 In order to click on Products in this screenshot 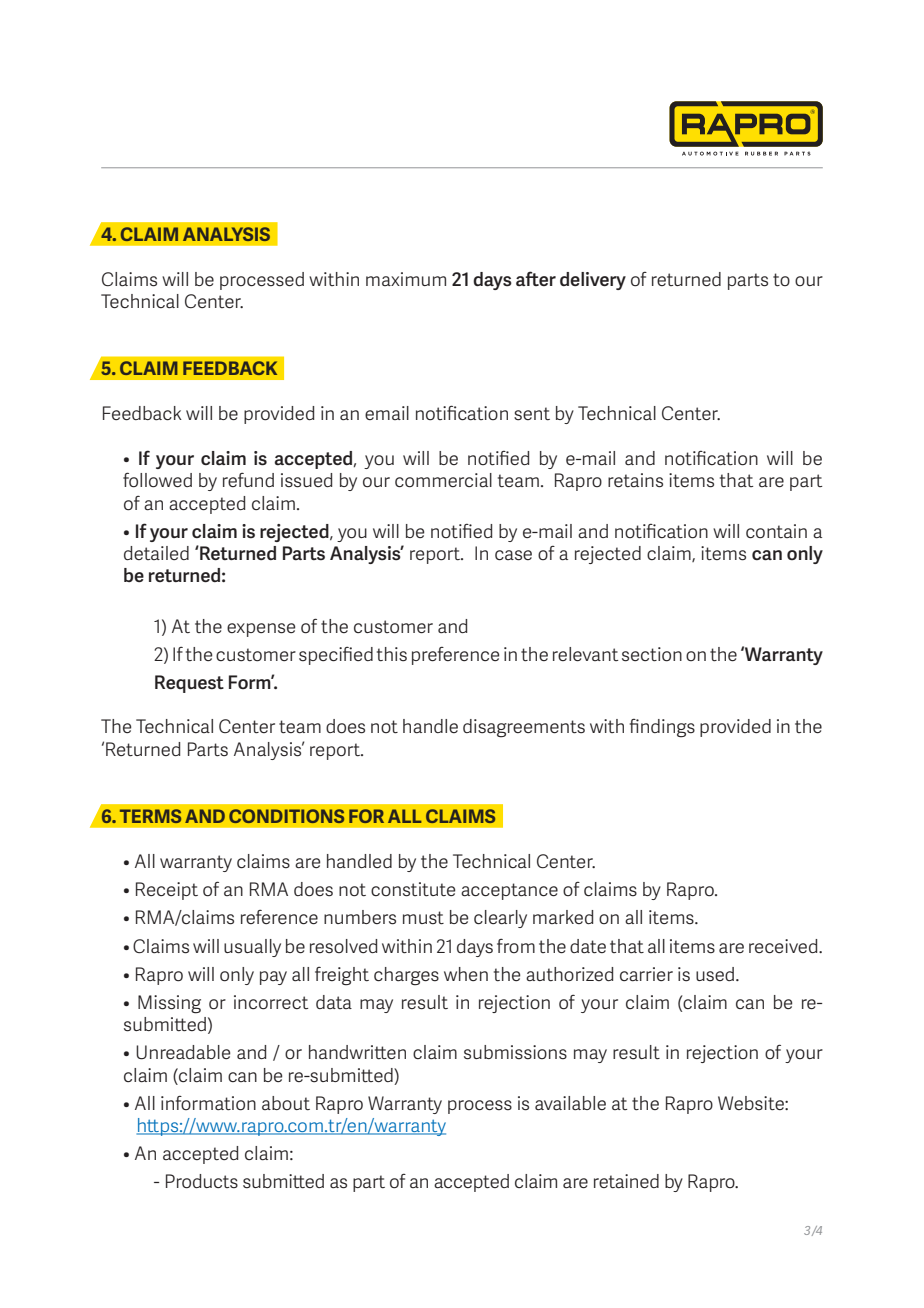, I will do `click(202, 1181)`.
